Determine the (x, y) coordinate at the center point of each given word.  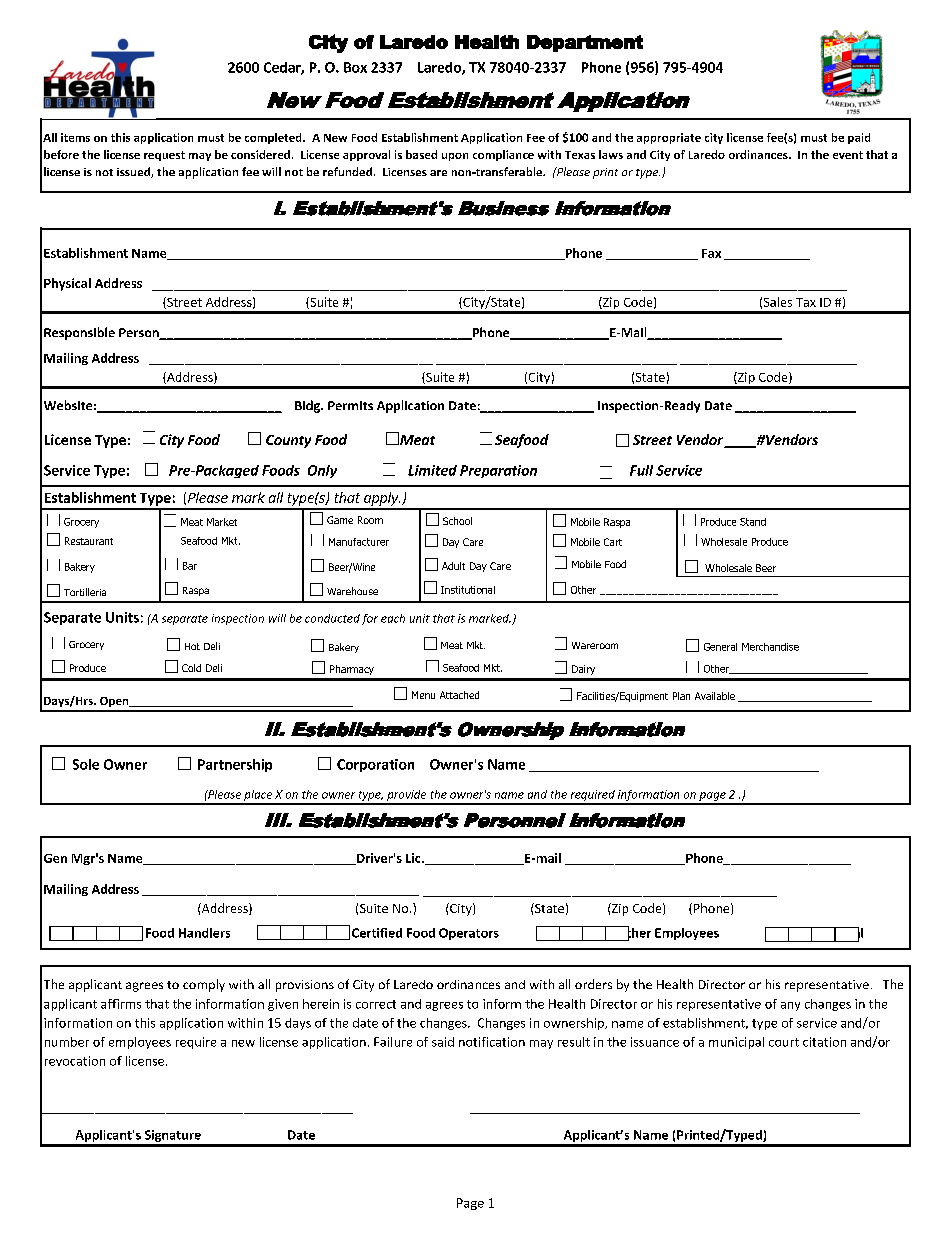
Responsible (79, 333)
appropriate (669, 138)
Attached (459, 695)
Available (715, 696)
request (164, 156)
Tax (806, 302)
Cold (191, 668)
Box (355, 67)
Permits (350, 405)
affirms (121, 1004)
